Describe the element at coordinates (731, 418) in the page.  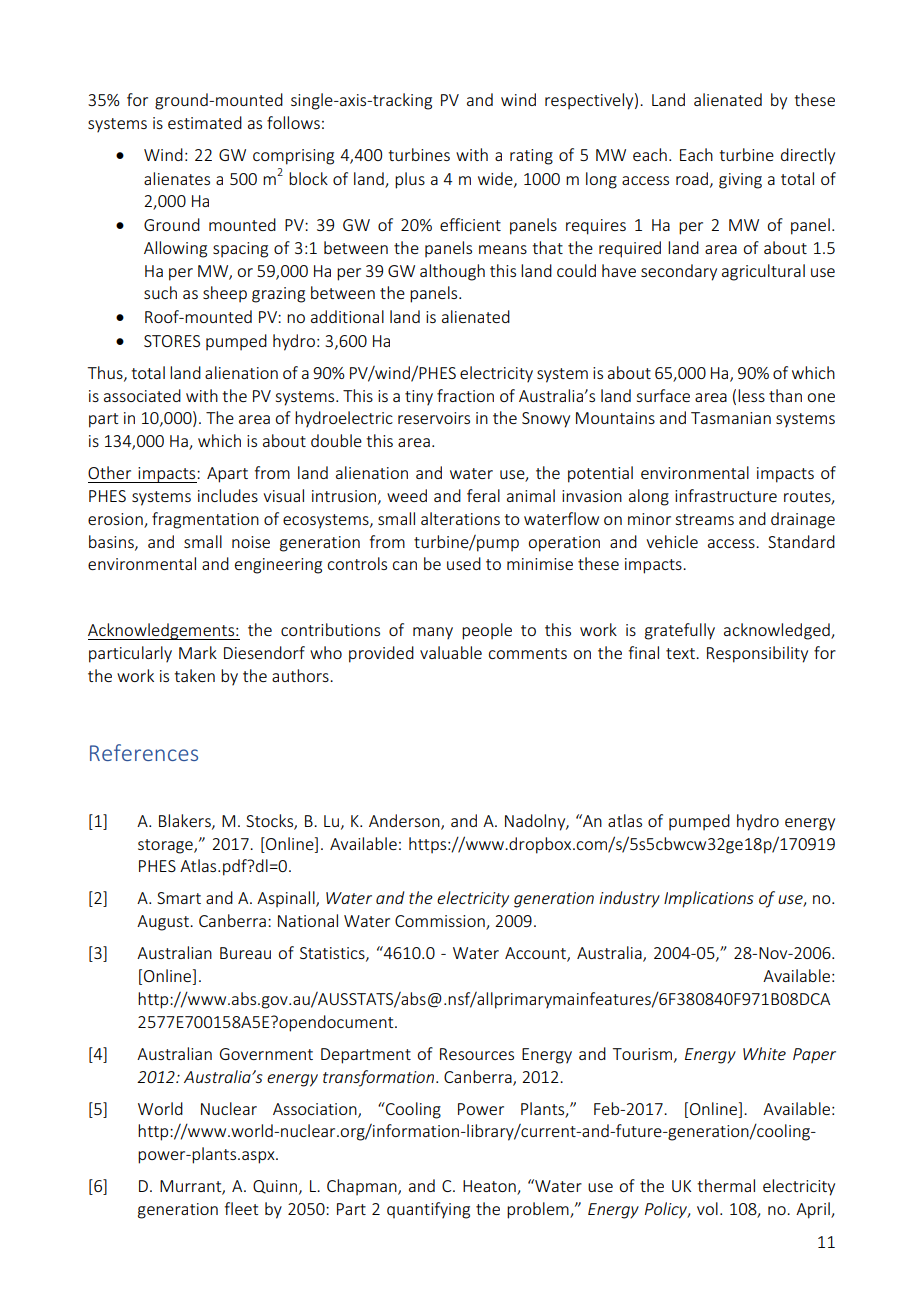
I see `Tasmanian` at that location.
